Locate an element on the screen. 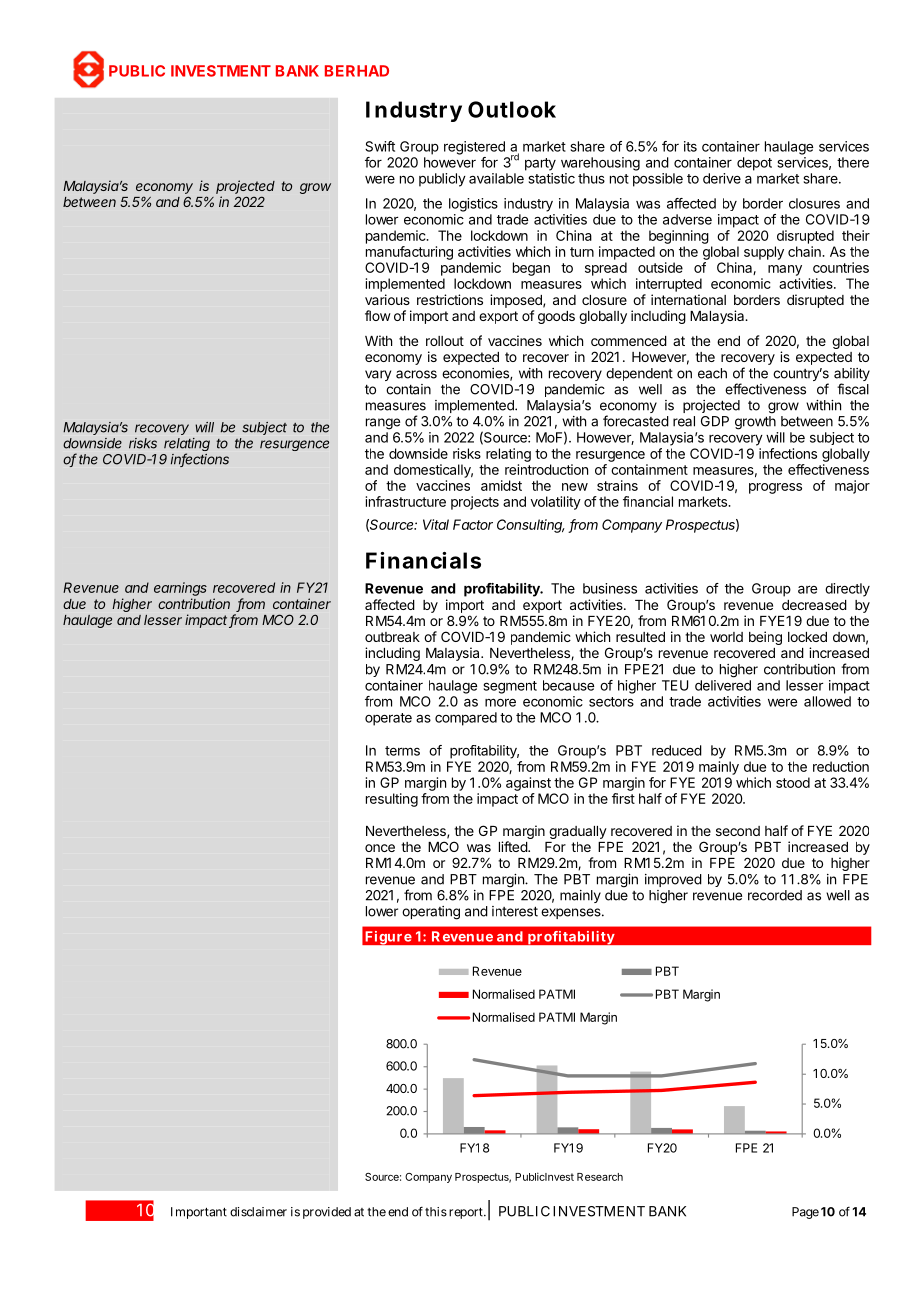  Outlook is located at coordinates (512, 109).
